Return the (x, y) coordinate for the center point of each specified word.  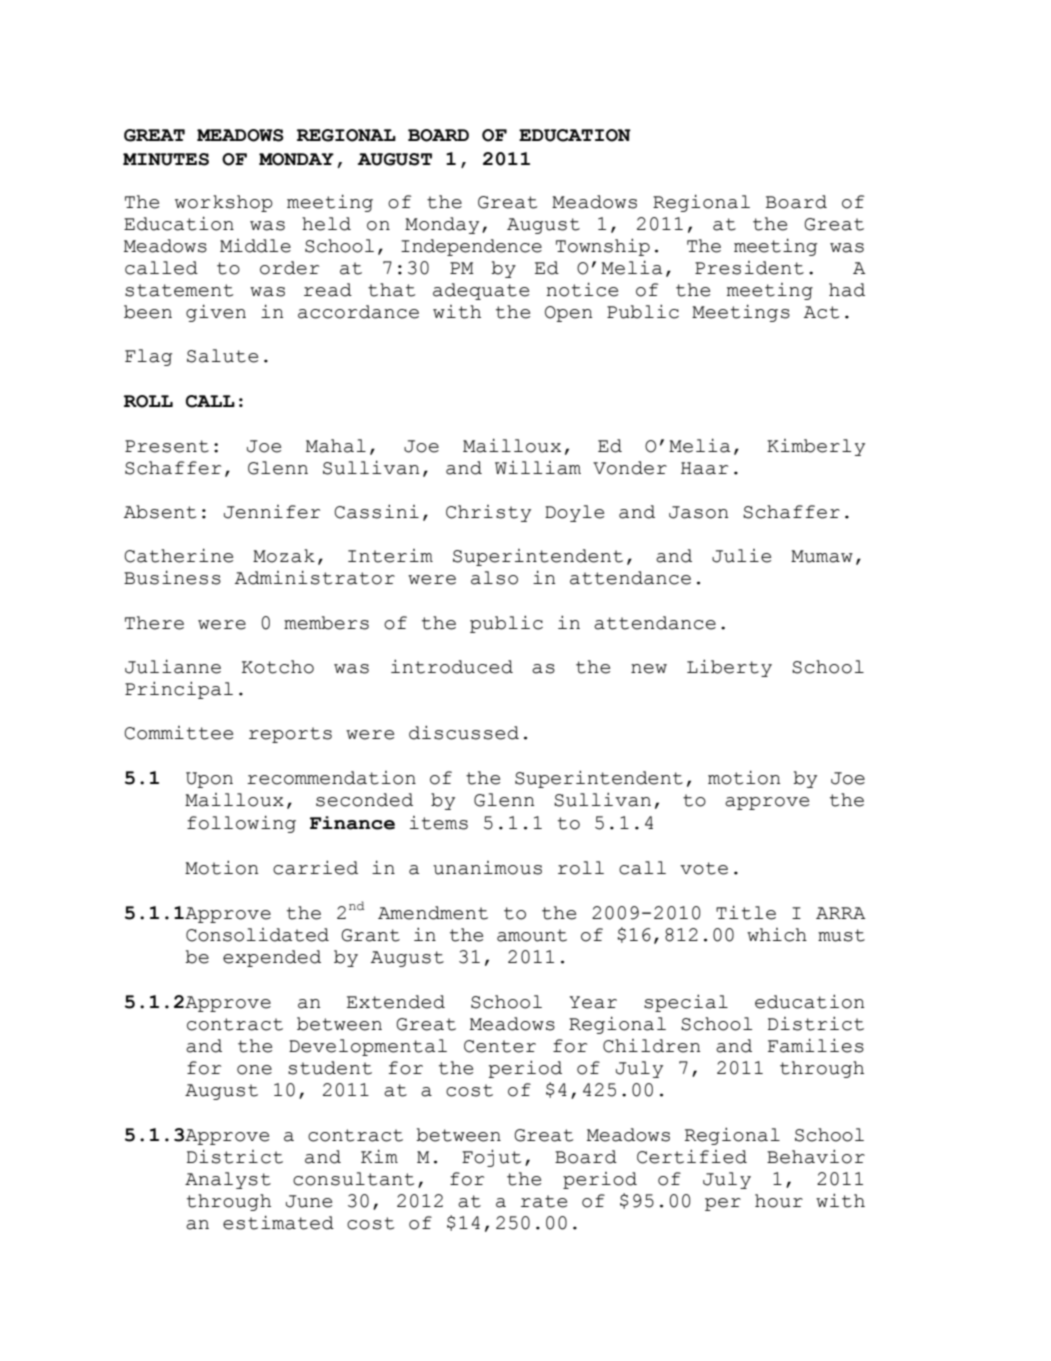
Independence (471, 247)
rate (544, 1201)
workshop (224, 203)
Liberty (729, 668)
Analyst (228, 1180)
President (749, 268)
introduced (452, 667)
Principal (179, 690)
